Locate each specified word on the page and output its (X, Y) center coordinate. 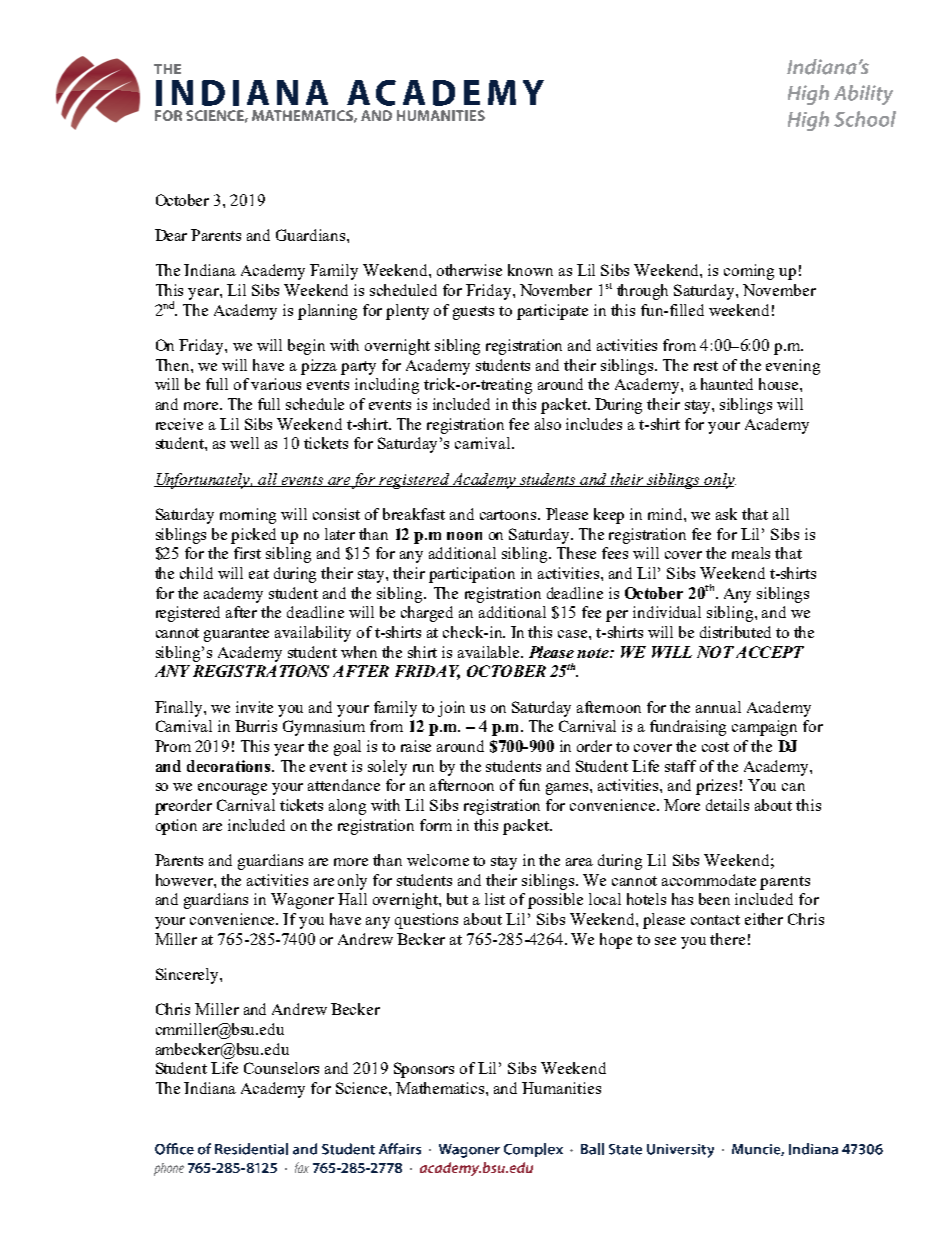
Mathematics (441, 1088)
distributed (735, 632)
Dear (171, 235)
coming (749, 272)
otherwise (469, 270)
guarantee (236, 635)
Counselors (281, 1068)
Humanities (561, 1088)
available (490, 652)
